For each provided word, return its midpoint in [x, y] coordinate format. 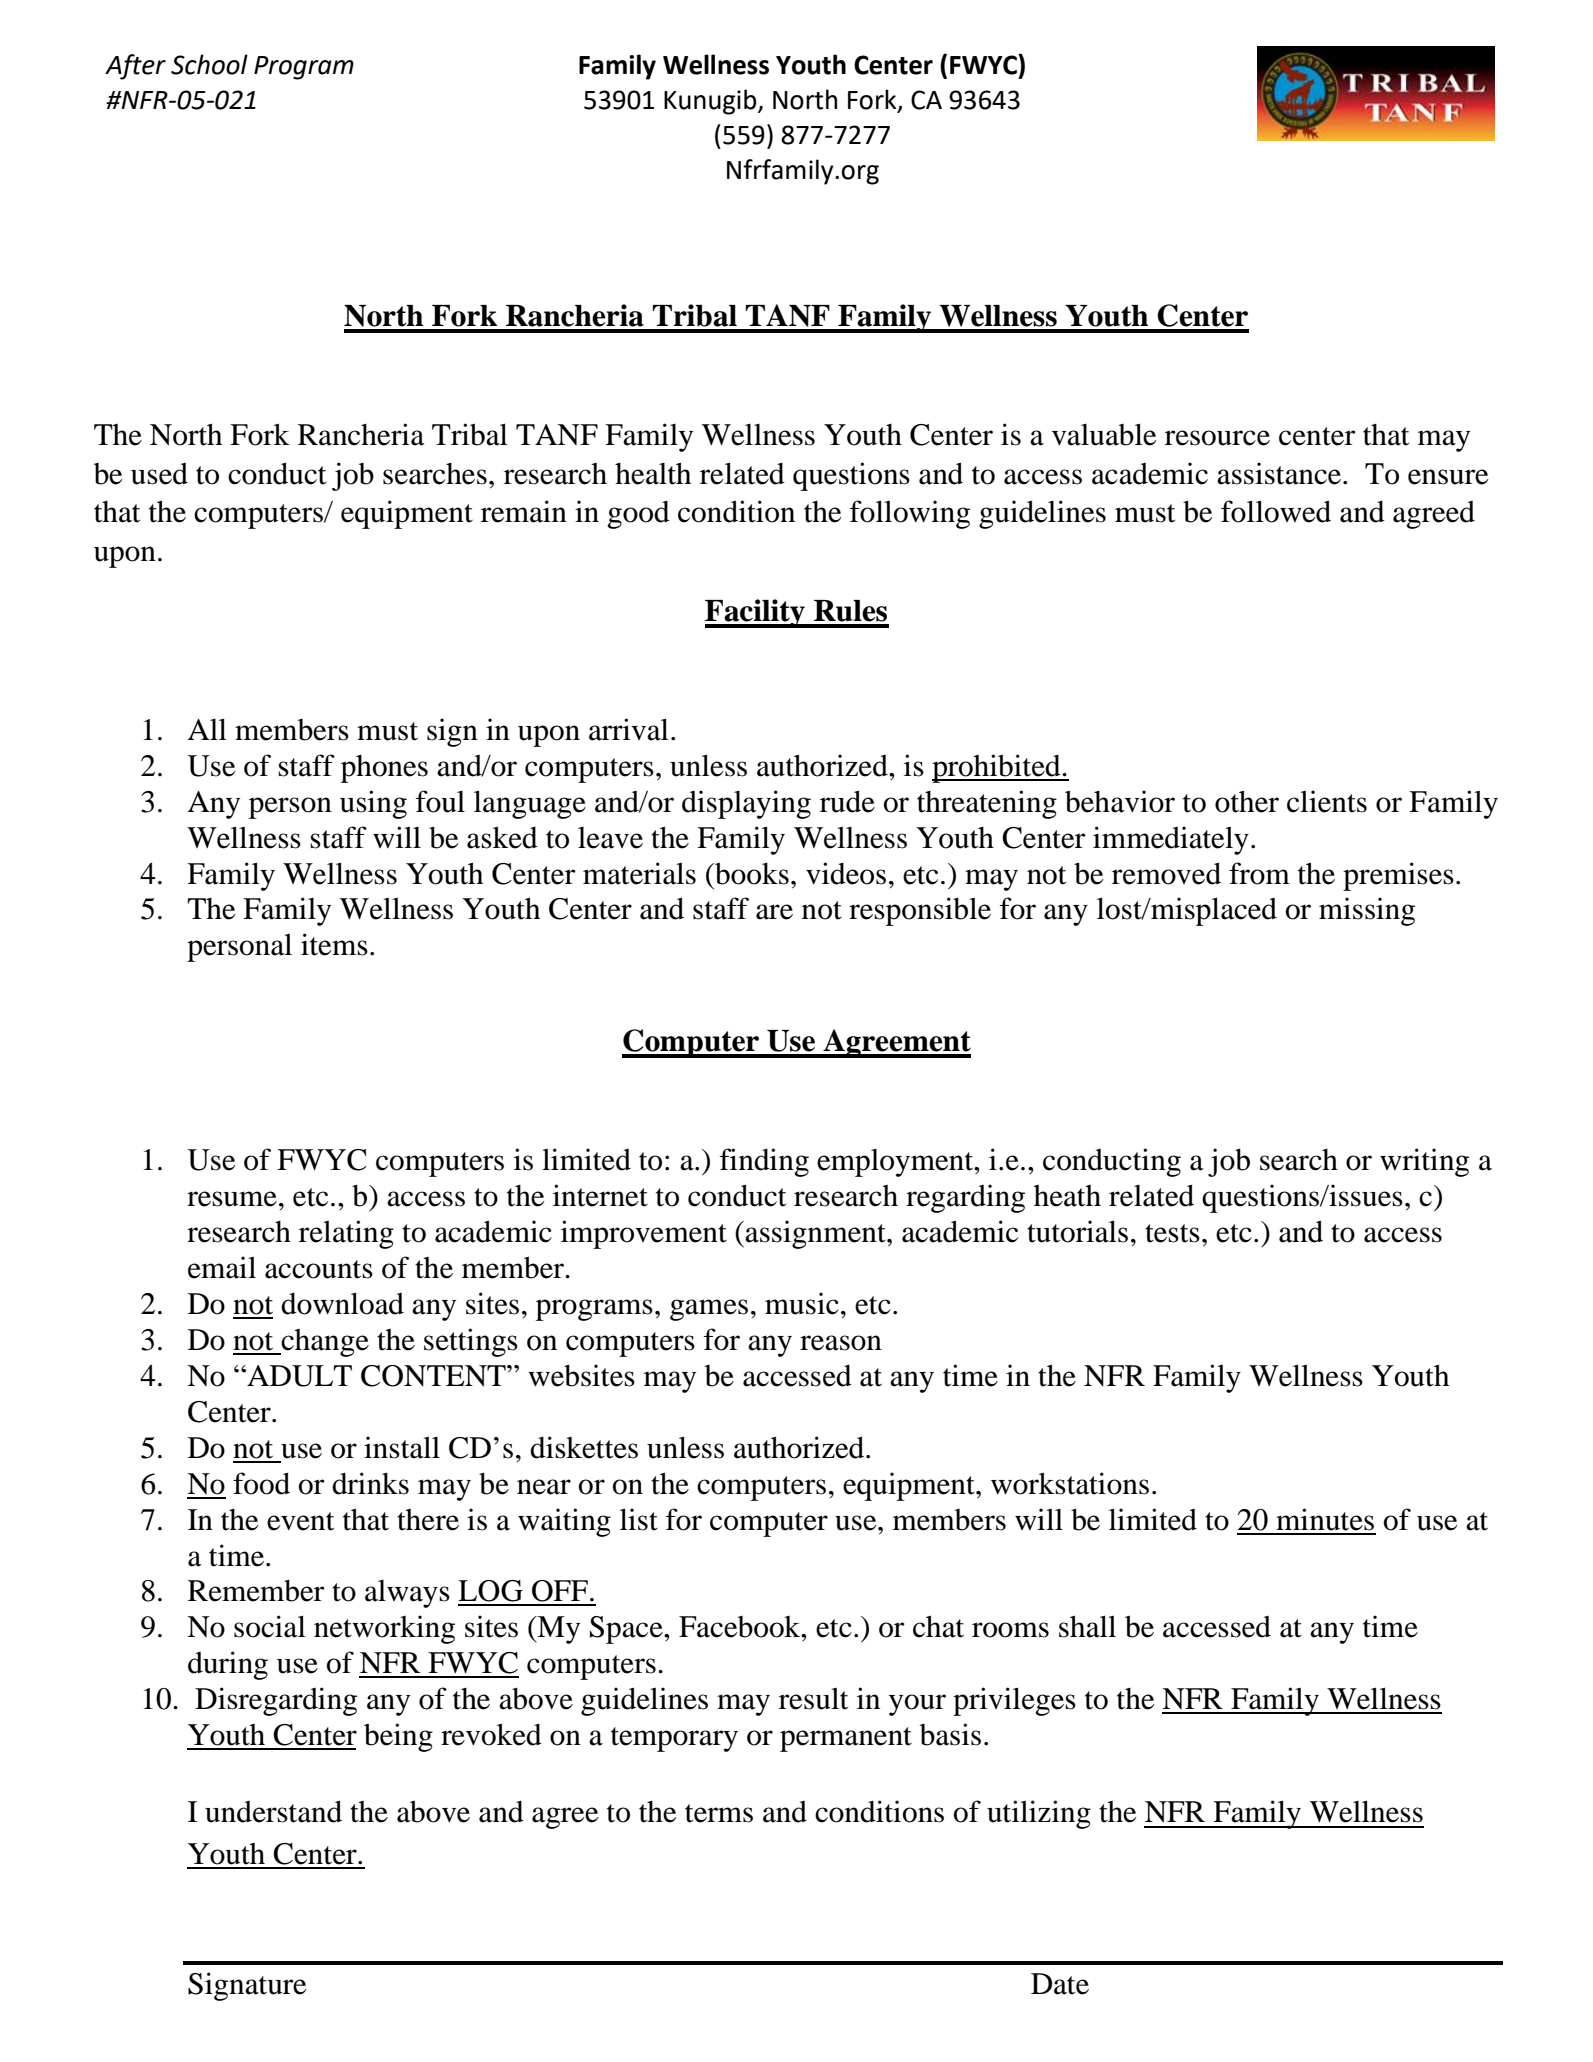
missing [1367, 911]
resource [1217, 438]
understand [273, 1811]
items [334, 944]
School [209, 64]
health [653, 473]
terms [719, 1813]
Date [1060, 1984]
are [774, 912]
